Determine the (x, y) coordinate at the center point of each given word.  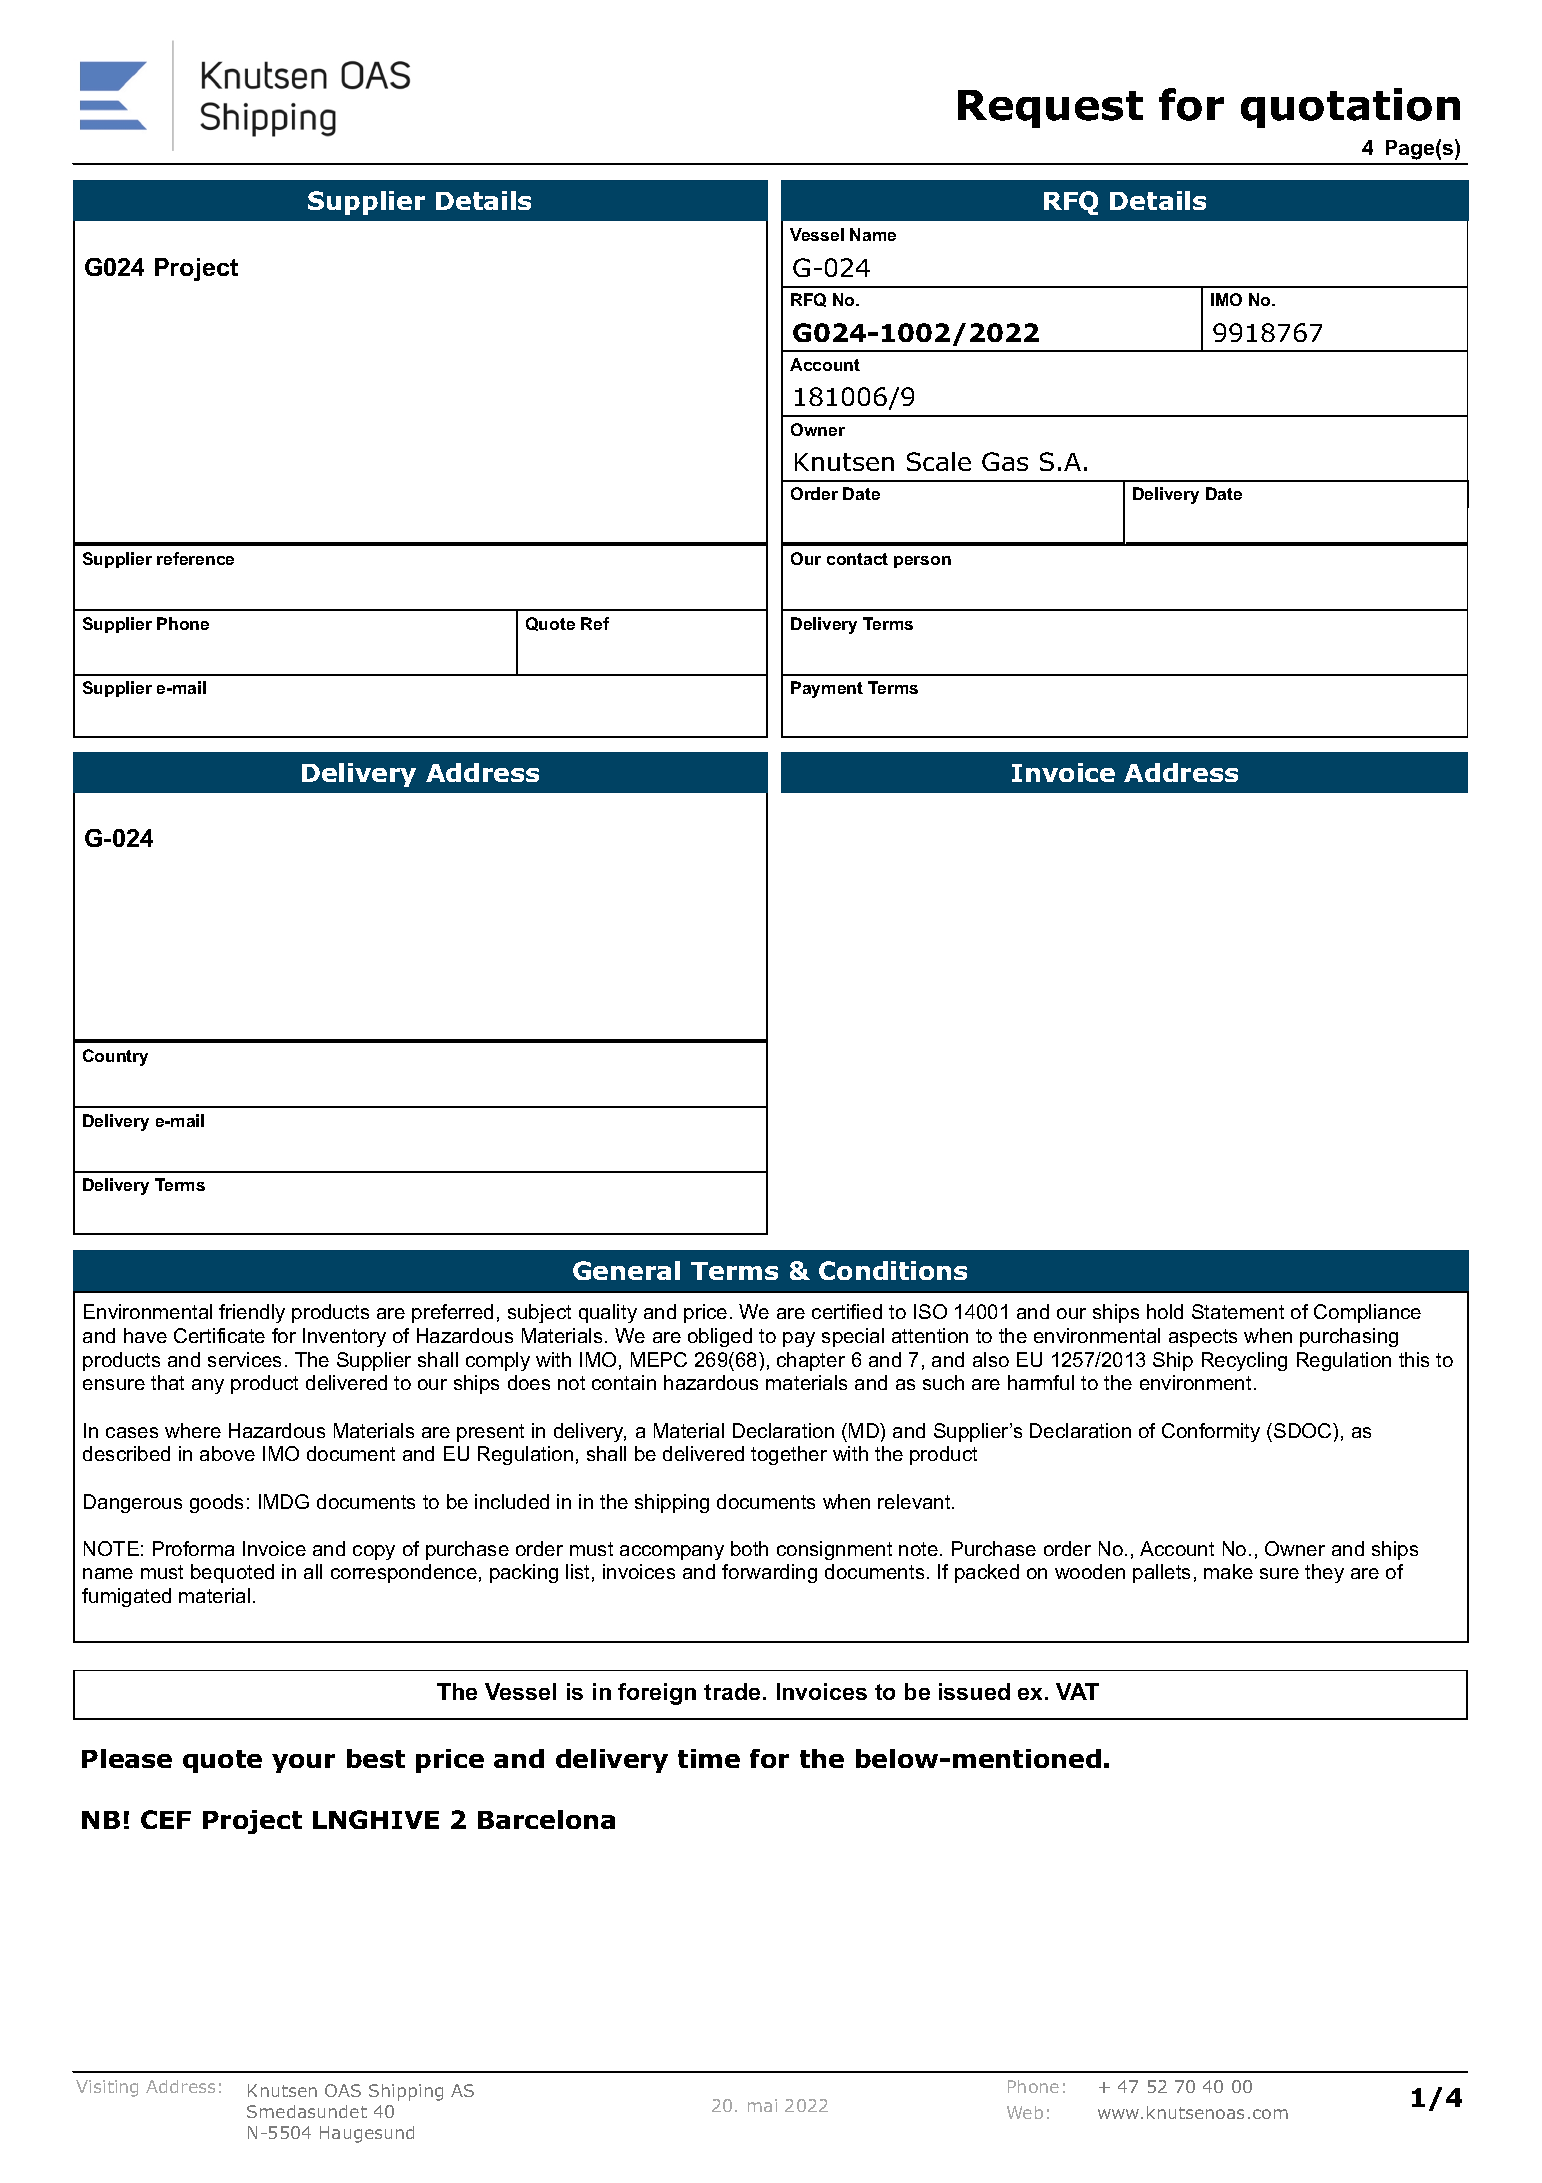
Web (1025, 2112)
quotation (1350, 108)
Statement (1238, 1311)
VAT (1077, 1691)
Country (115, 1057)
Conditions (893, 1270)
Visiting (107, 2088)
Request (1050, 109)
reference (195, 558)
